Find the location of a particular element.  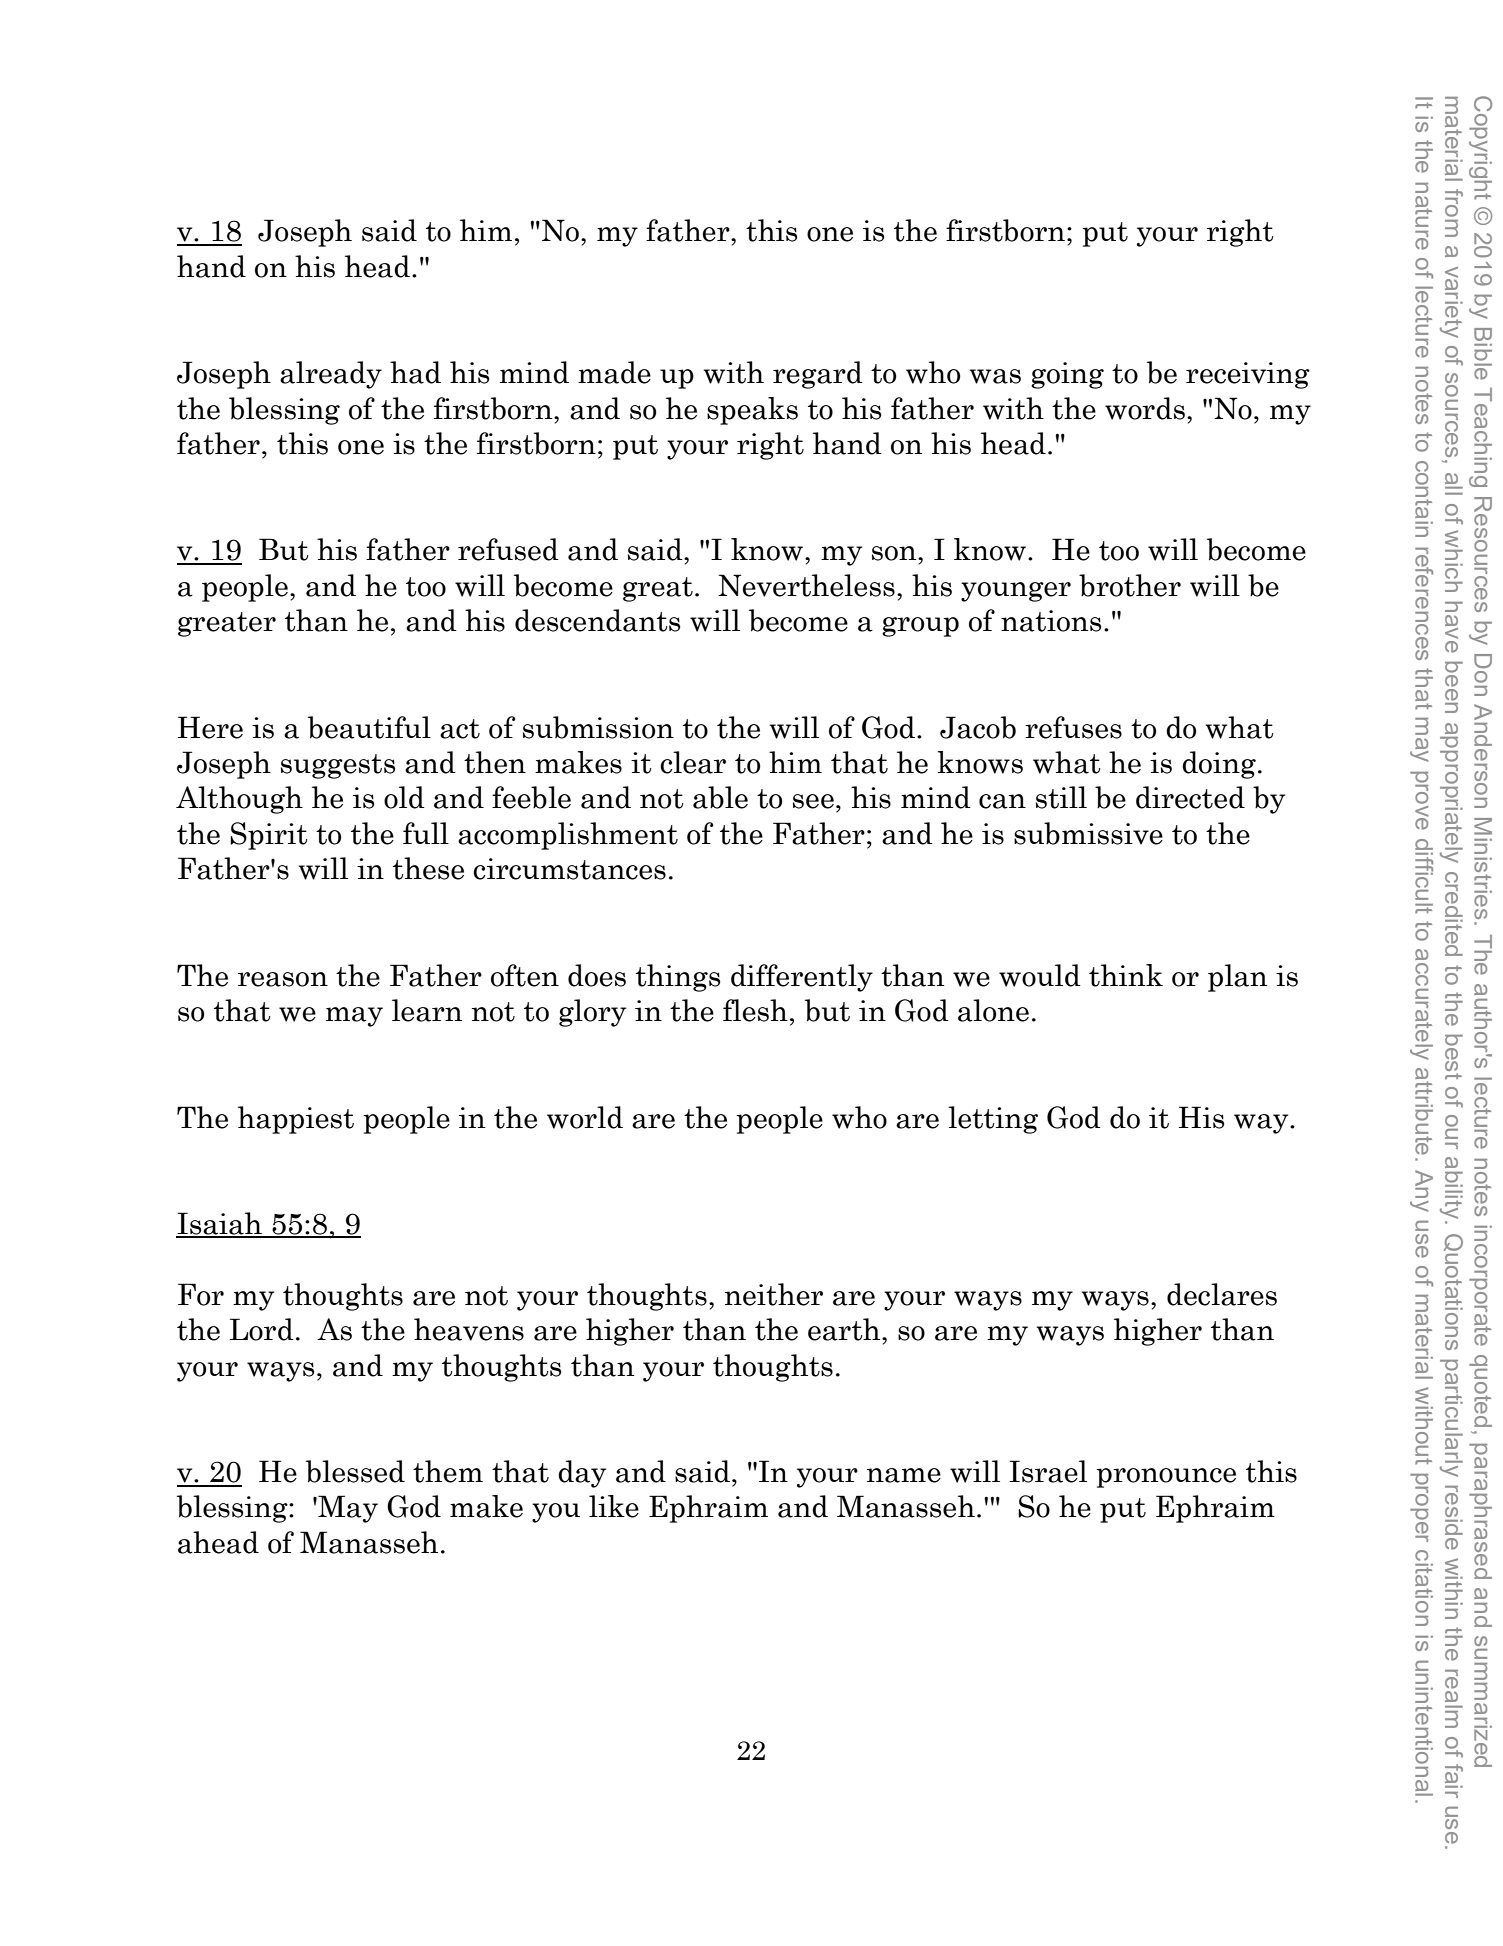

reason is located at coordinates (283, 979).
